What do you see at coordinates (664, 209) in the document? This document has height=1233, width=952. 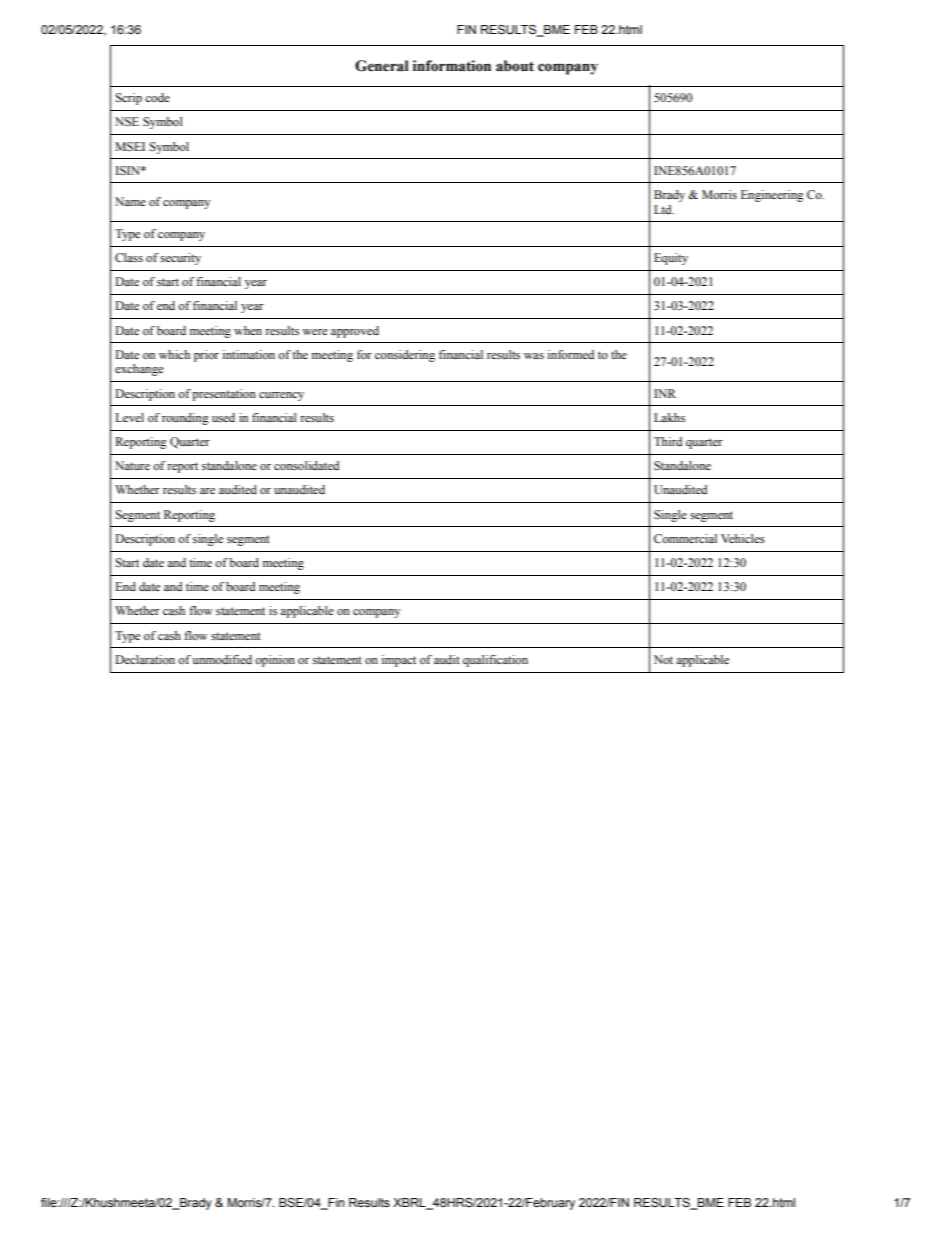 I see `Ltd` at bounding box center [664, 209].
